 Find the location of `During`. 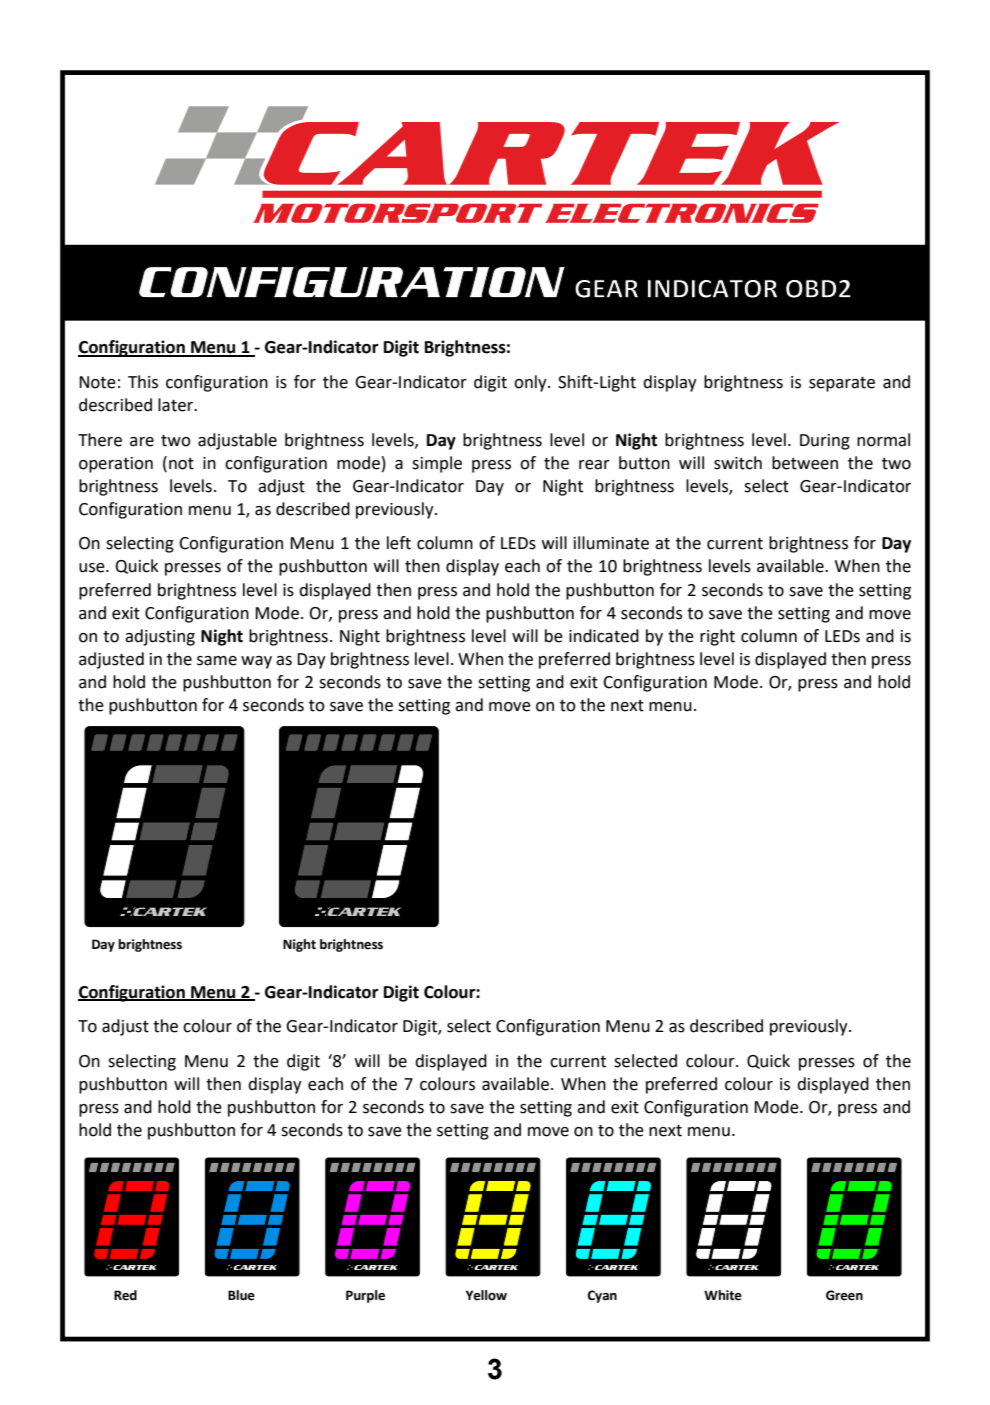

During is located at coordinates (825, 442).
